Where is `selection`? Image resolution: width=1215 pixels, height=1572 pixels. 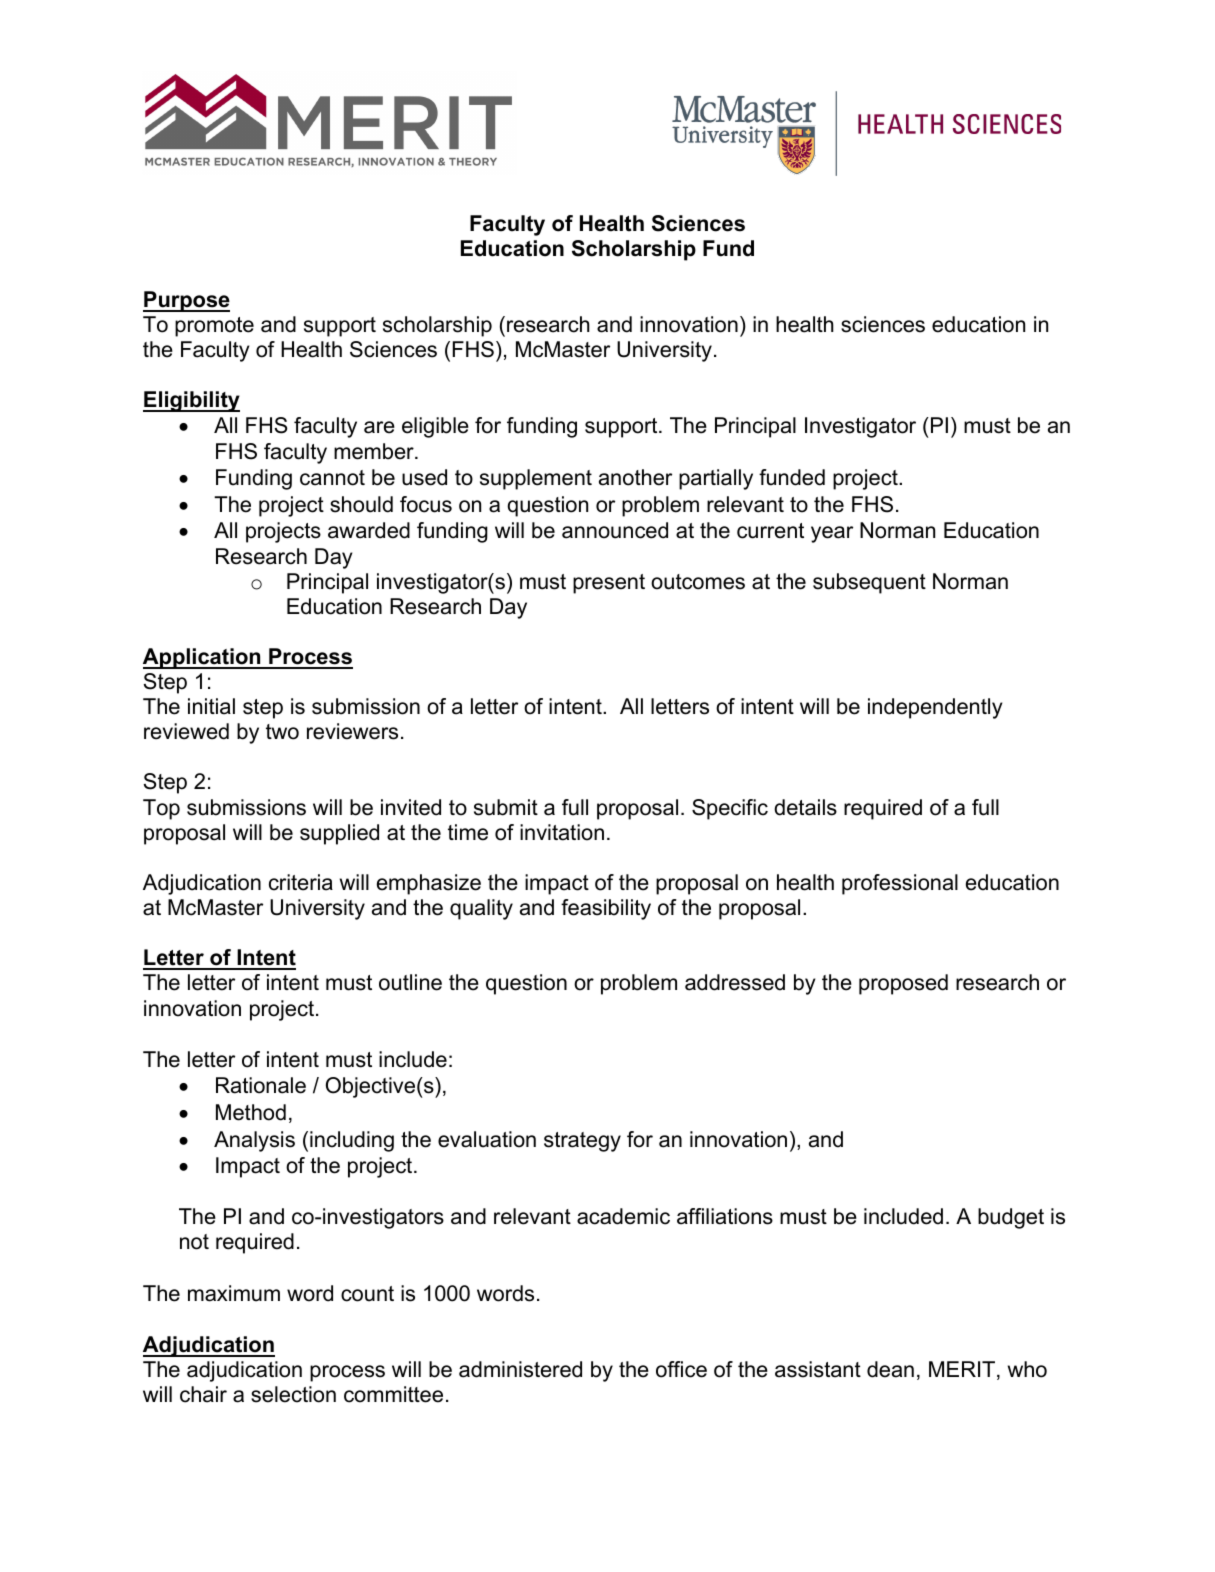 selection is located at coordinates (293, 1394).
